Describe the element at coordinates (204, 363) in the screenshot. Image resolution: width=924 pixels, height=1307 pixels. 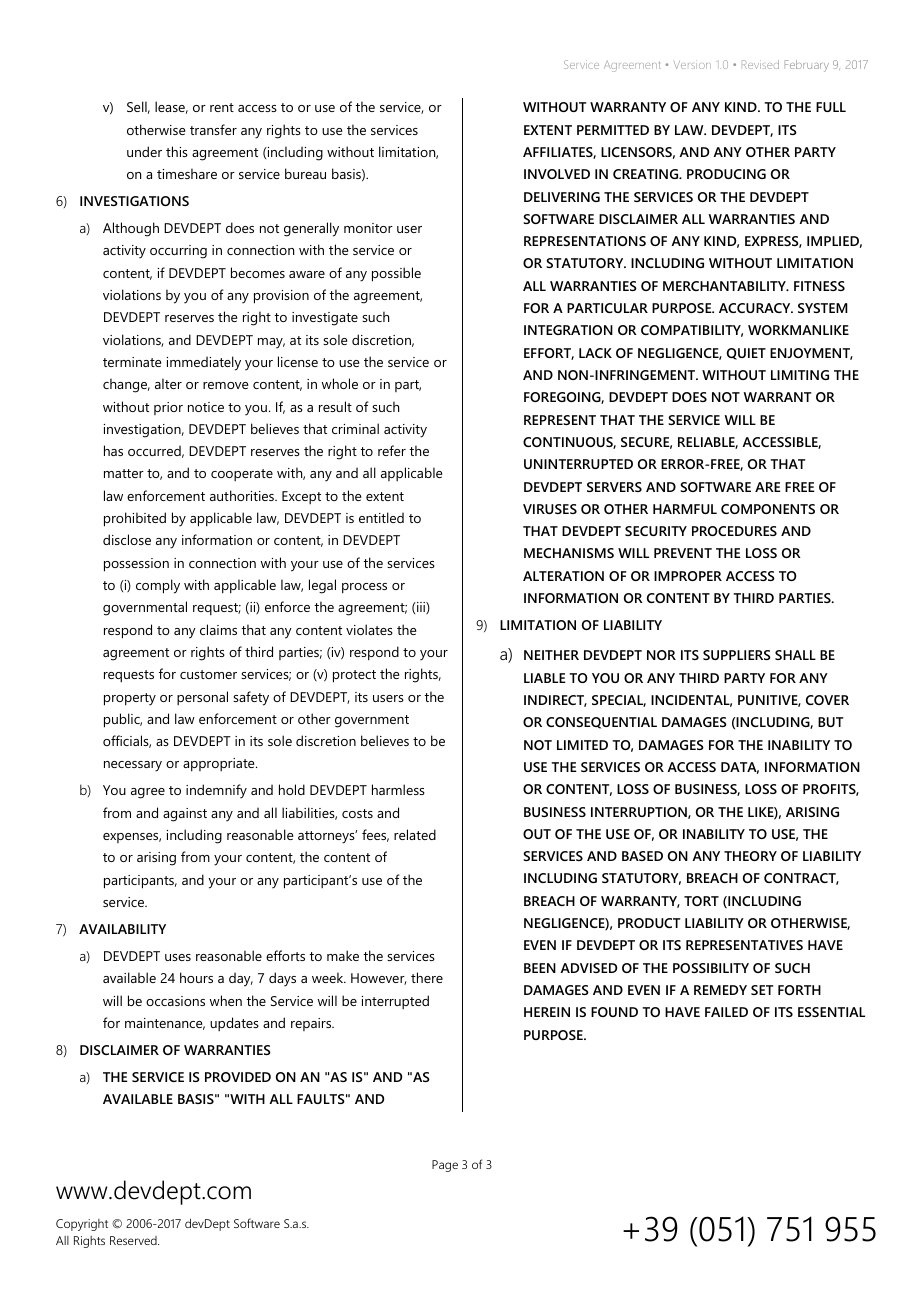
I see `immediately` at that location.
